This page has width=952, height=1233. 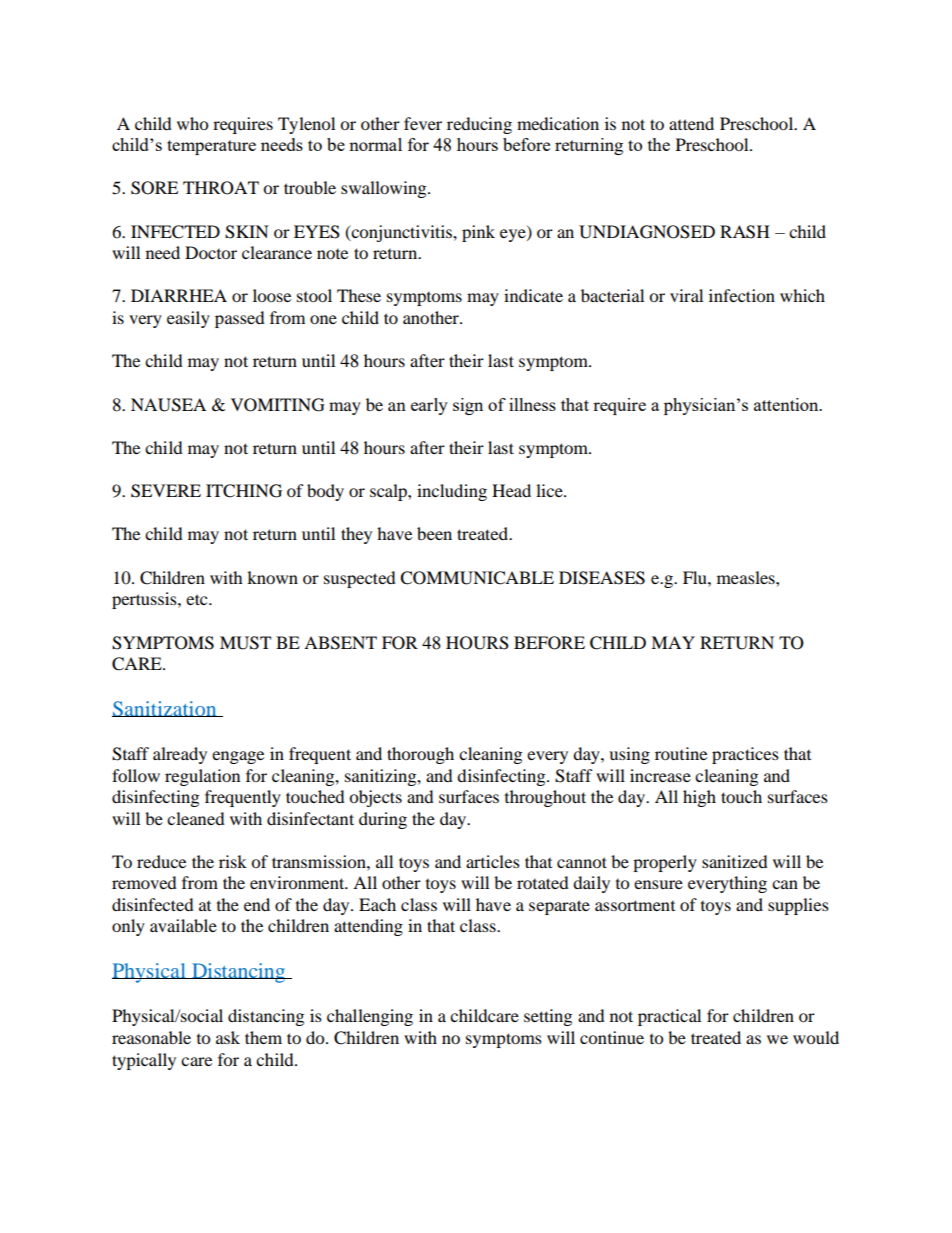 I want to click on etc, so click(x=198, y=599).
